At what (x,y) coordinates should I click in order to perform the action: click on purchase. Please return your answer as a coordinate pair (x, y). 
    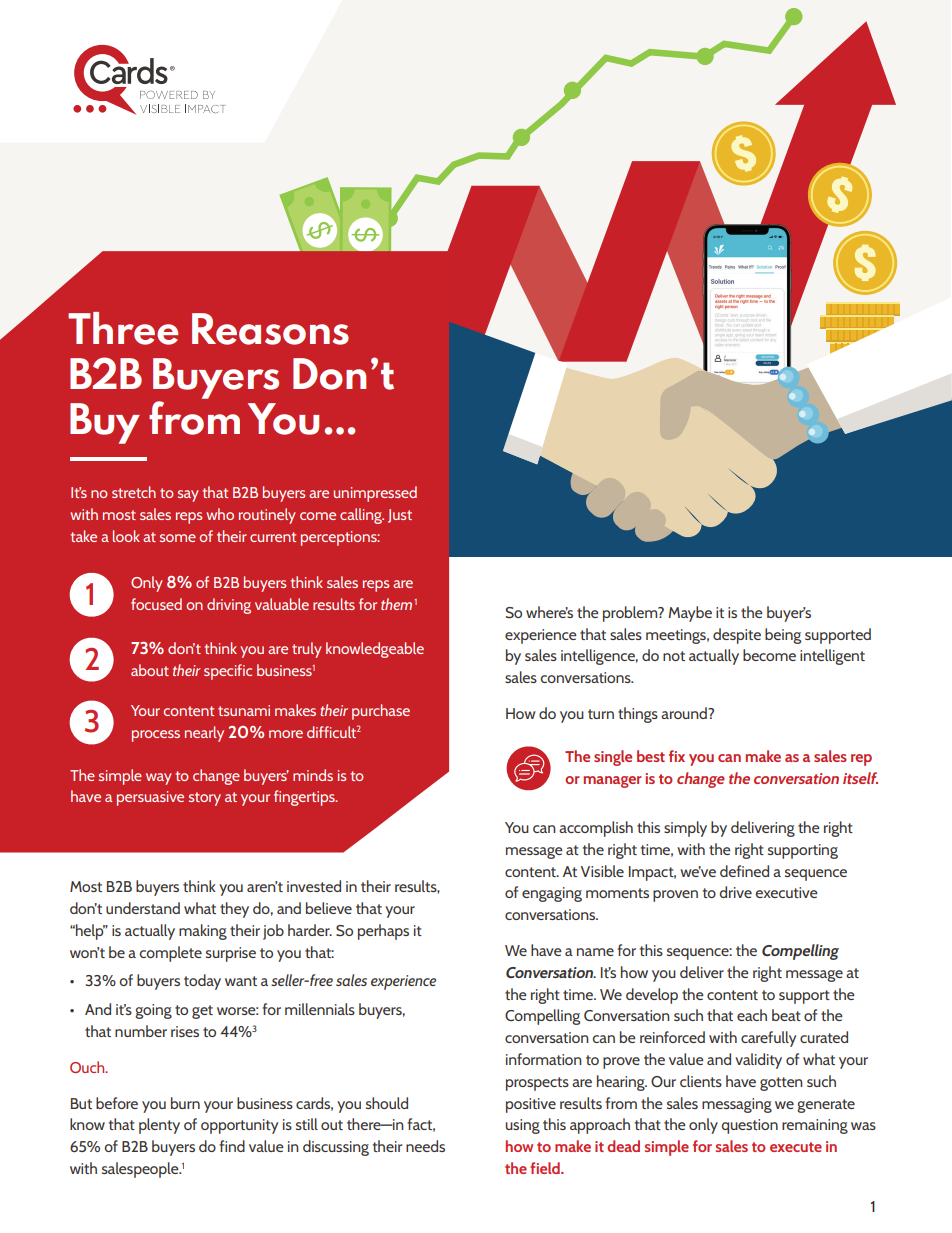
    Looking at the image, I should click on (381, 712).
